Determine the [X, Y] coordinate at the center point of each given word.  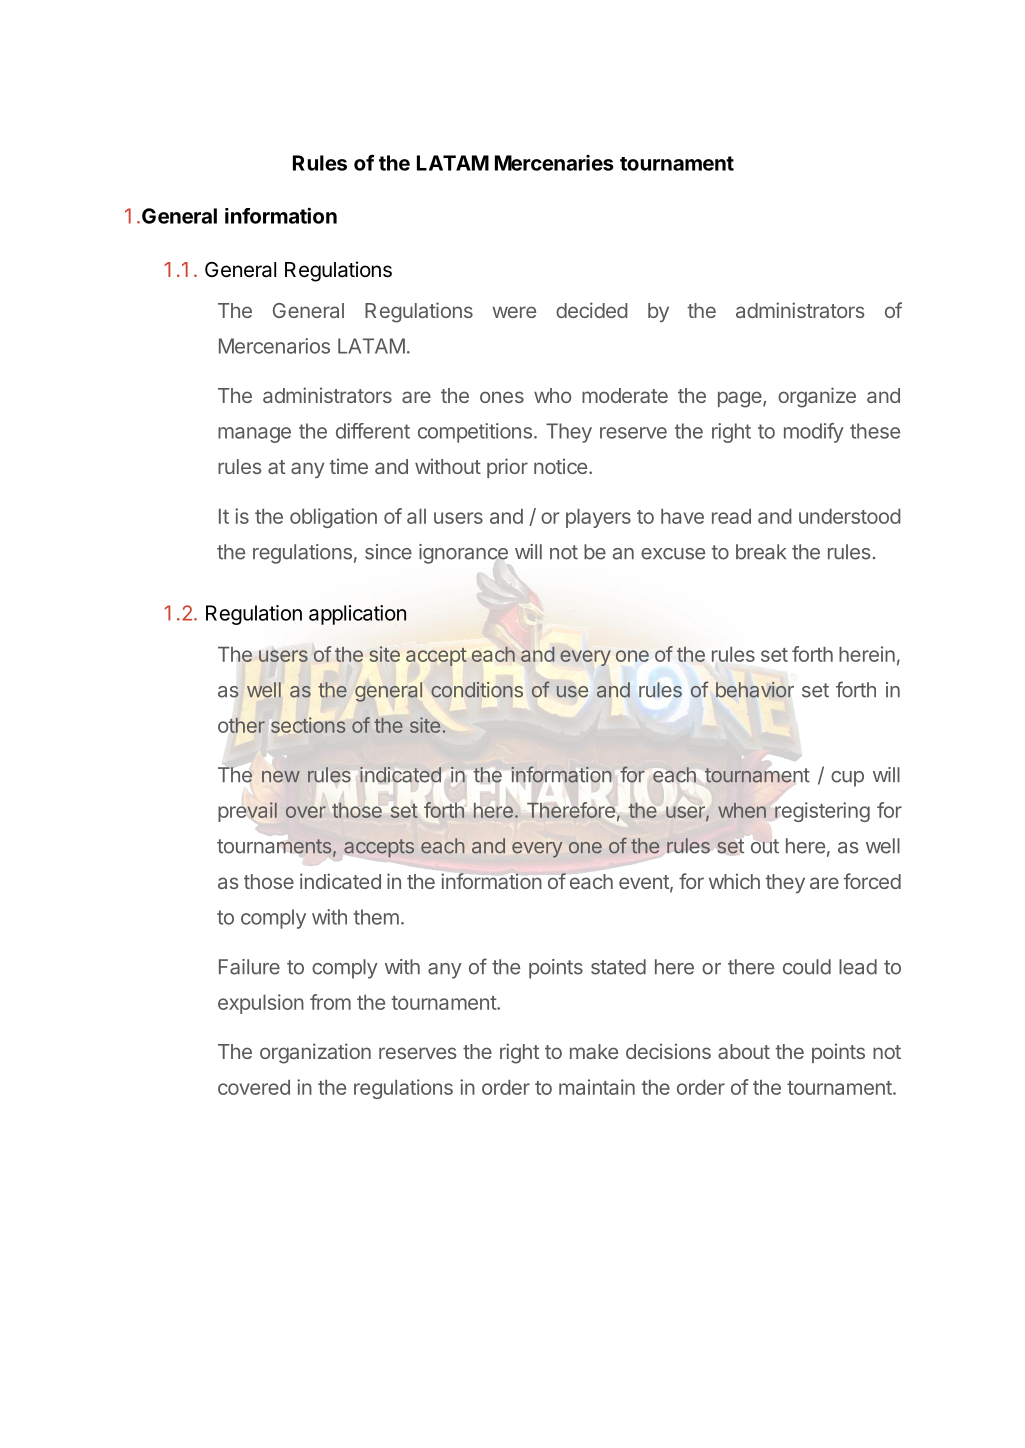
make [594, 1051]
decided [592, 310]
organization [315, 1053]
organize [817, 397]
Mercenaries [554, 163]
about [744, 1051]
